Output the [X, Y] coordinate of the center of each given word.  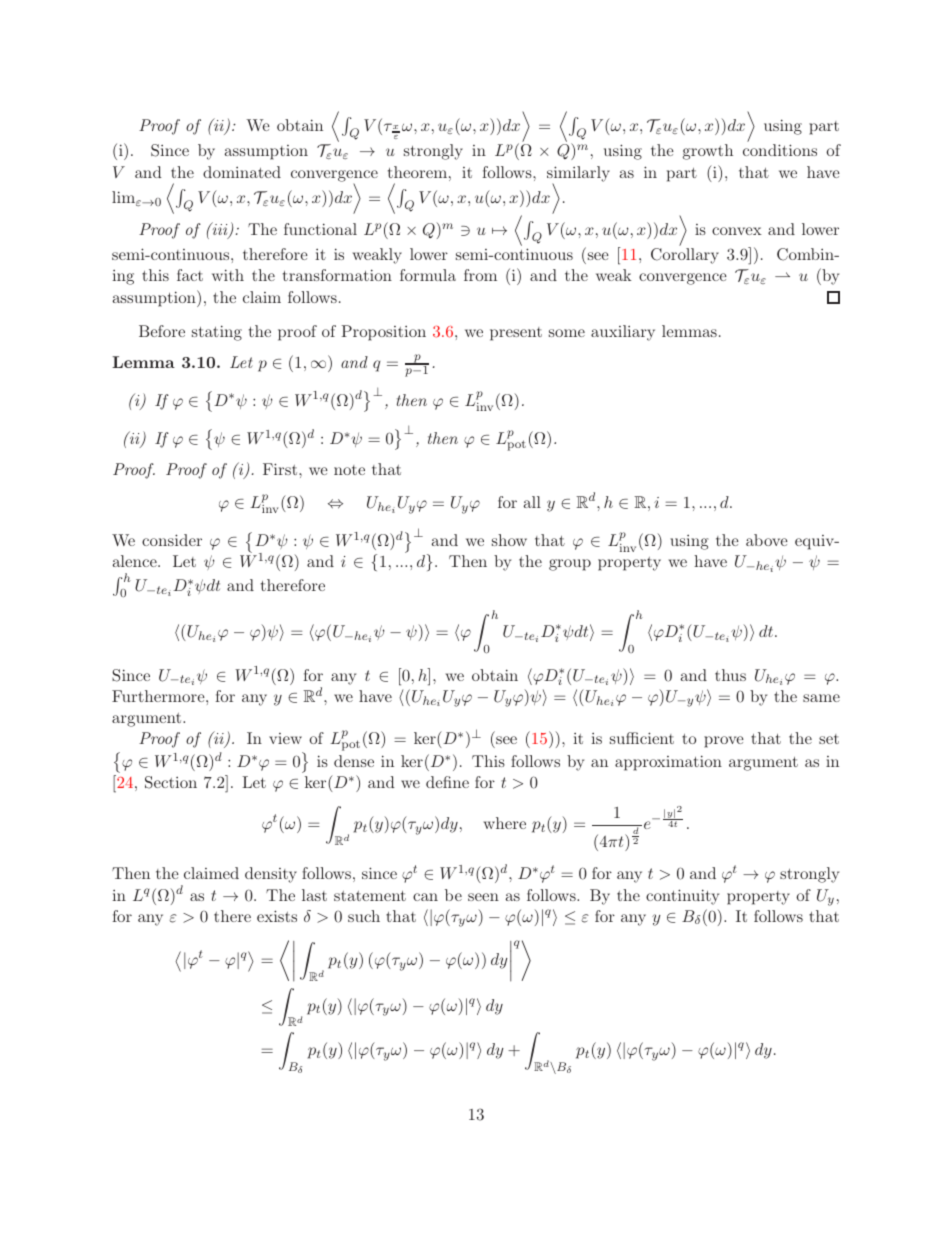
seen [483, 897]
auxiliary [623, 333]
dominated [242, 172]
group [570, 565]
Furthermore [159, 696]
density [271, 875]
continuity [682, 897]
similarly [578, 175]
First [281, 469]
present [516, 334]
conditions [780, 150]
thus [730, 675]
